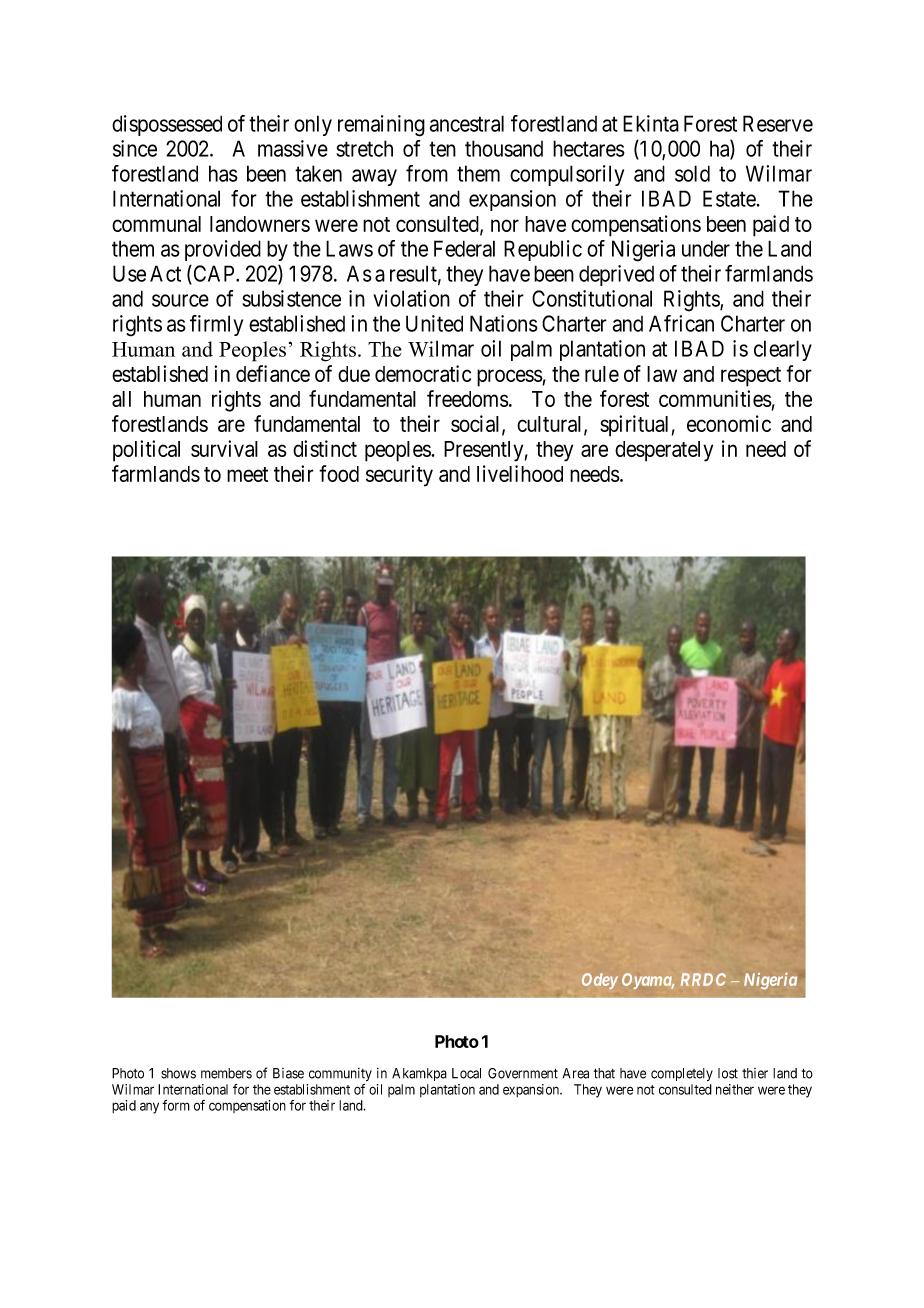 This screenshot has width=924, height=1308. I want to click on desperately, so click(664, 451).
